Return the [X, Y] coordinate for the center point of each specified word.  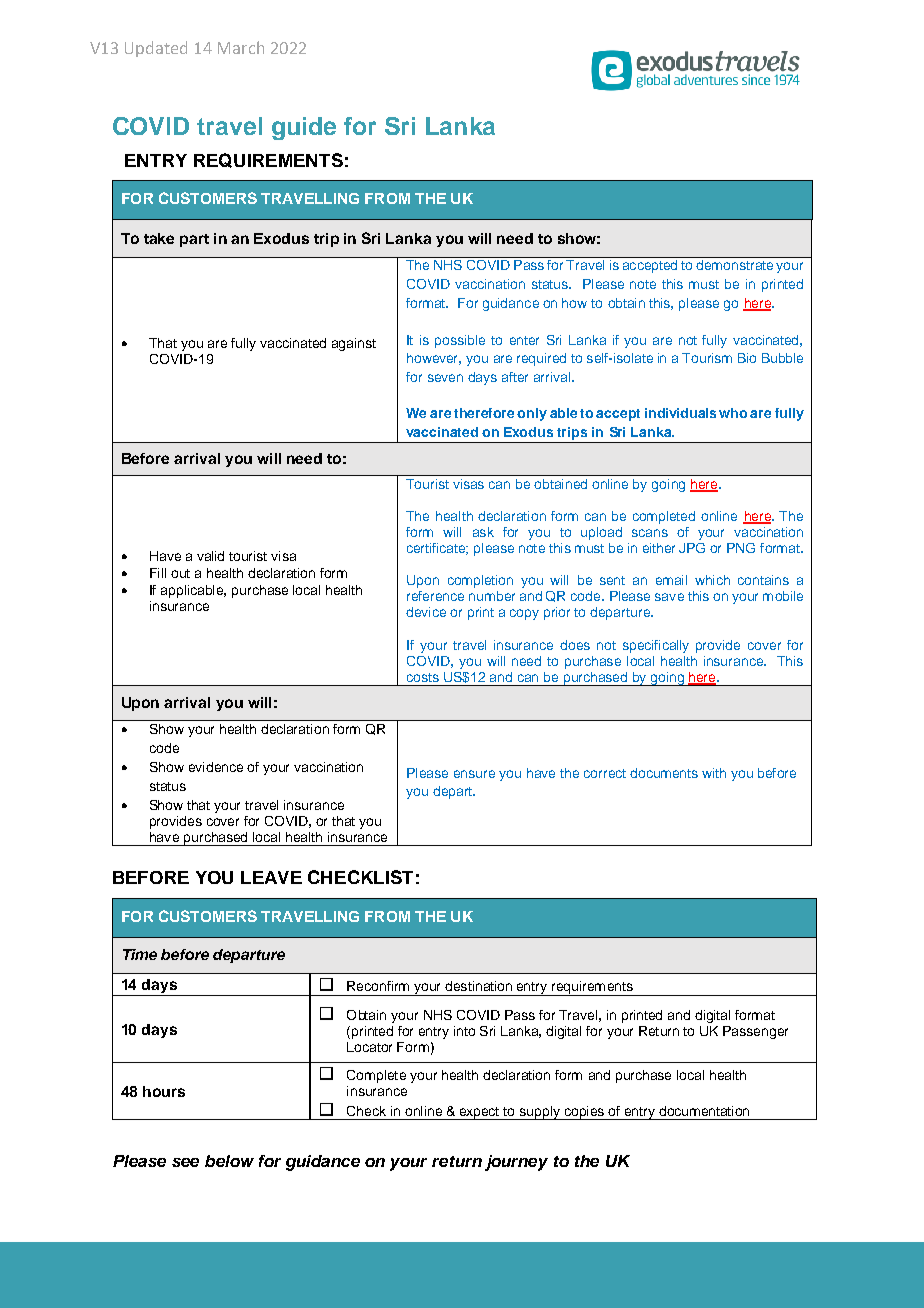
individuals [680, 413]
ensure [474, 774]
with [714, 773]
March [241, 47]
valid [210, 556]
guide [304, 128]
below [229, 1161]
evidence [216, 767]
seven [445, 378]
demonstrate [734, 265]
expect [479, 1113]
